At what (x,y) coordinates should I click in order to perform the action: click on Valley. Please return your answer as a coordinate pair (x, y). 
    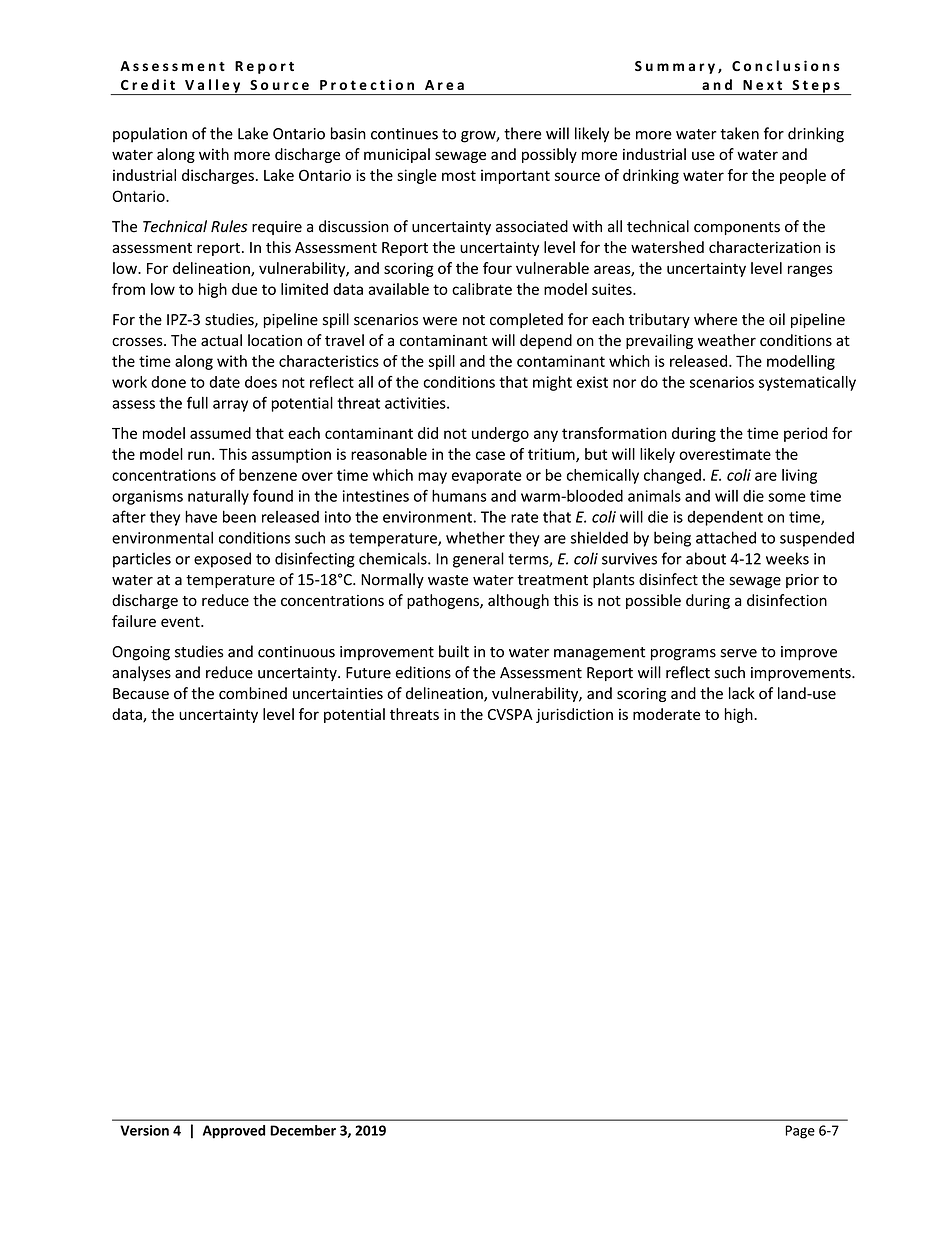
    Looking at the image, I should click on (213, 87).
